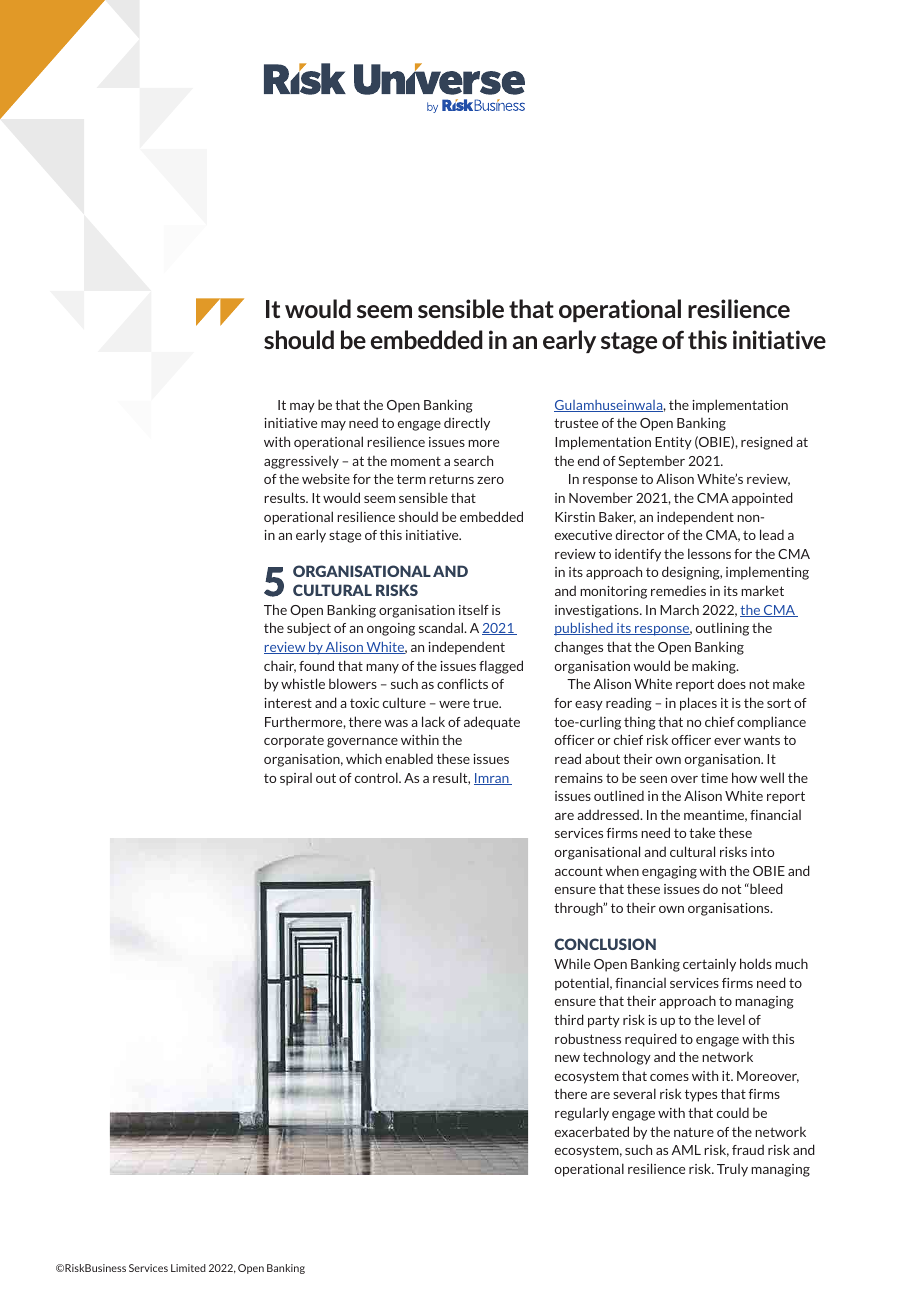  I want to click on Imran, so click(492, 779).
